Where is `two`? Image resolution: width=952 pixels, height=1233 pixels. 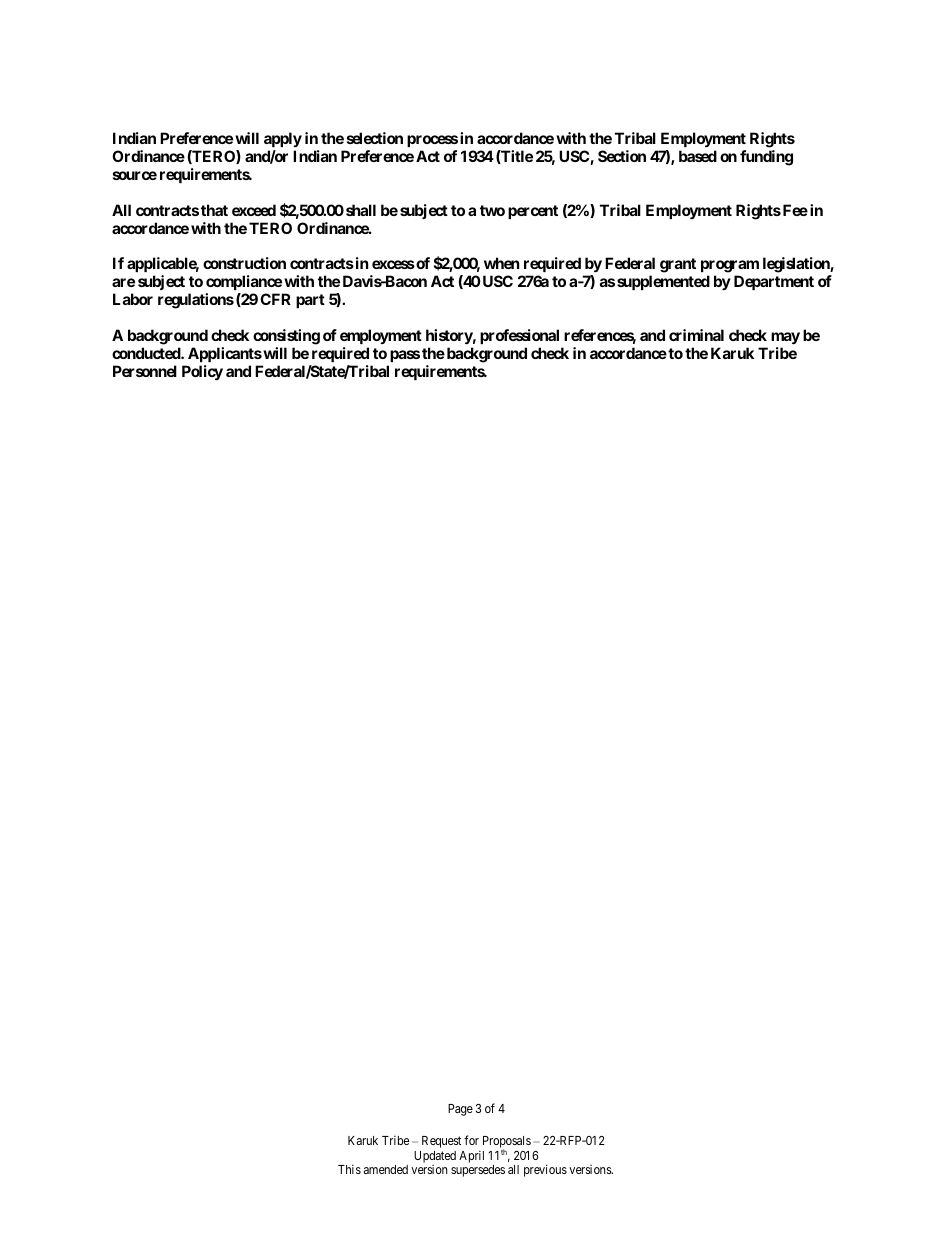 two is located at coordinates (492, 210).
